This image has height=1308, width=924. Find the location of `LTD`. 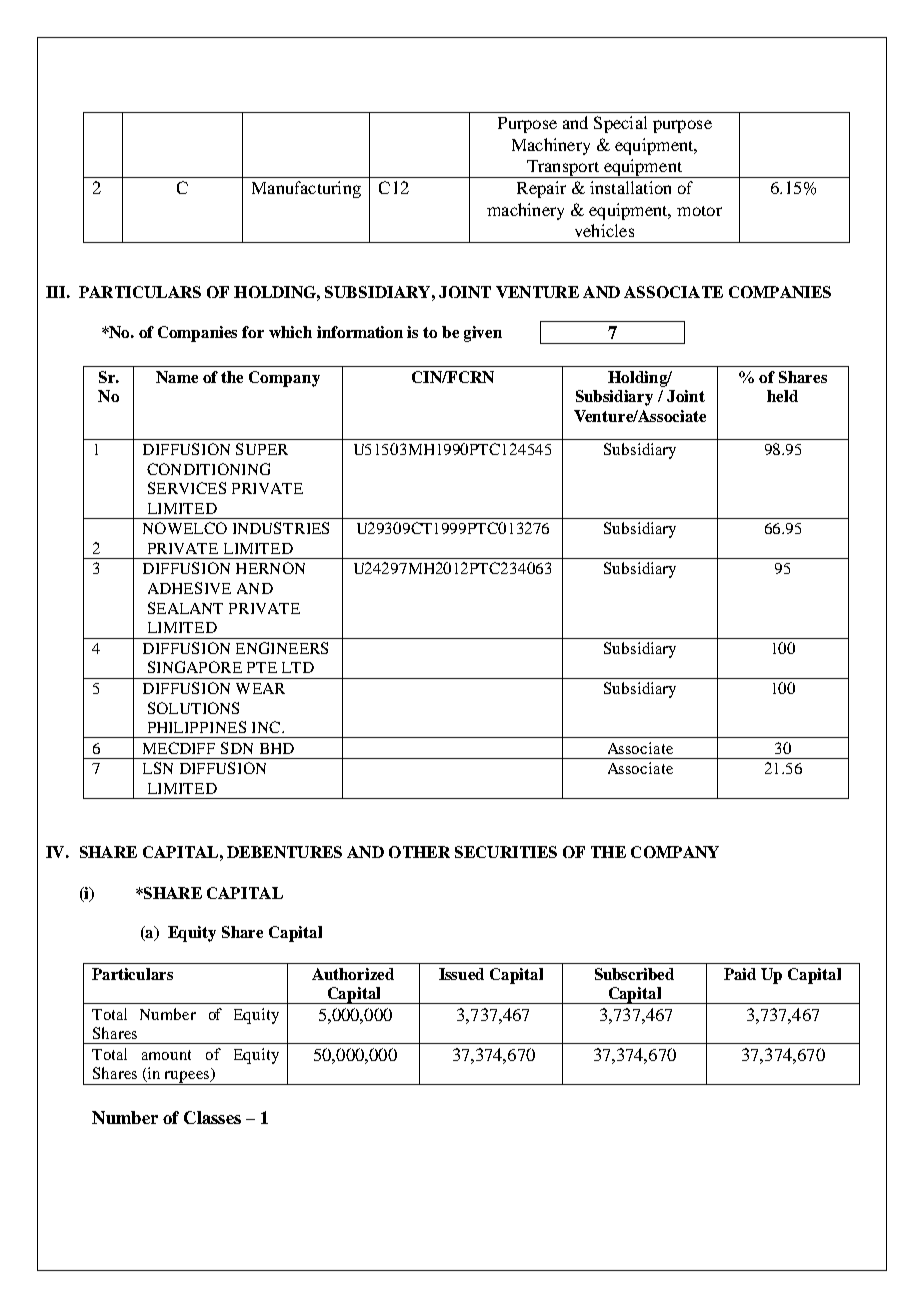

LTD is located at coordinates (298, 667).
